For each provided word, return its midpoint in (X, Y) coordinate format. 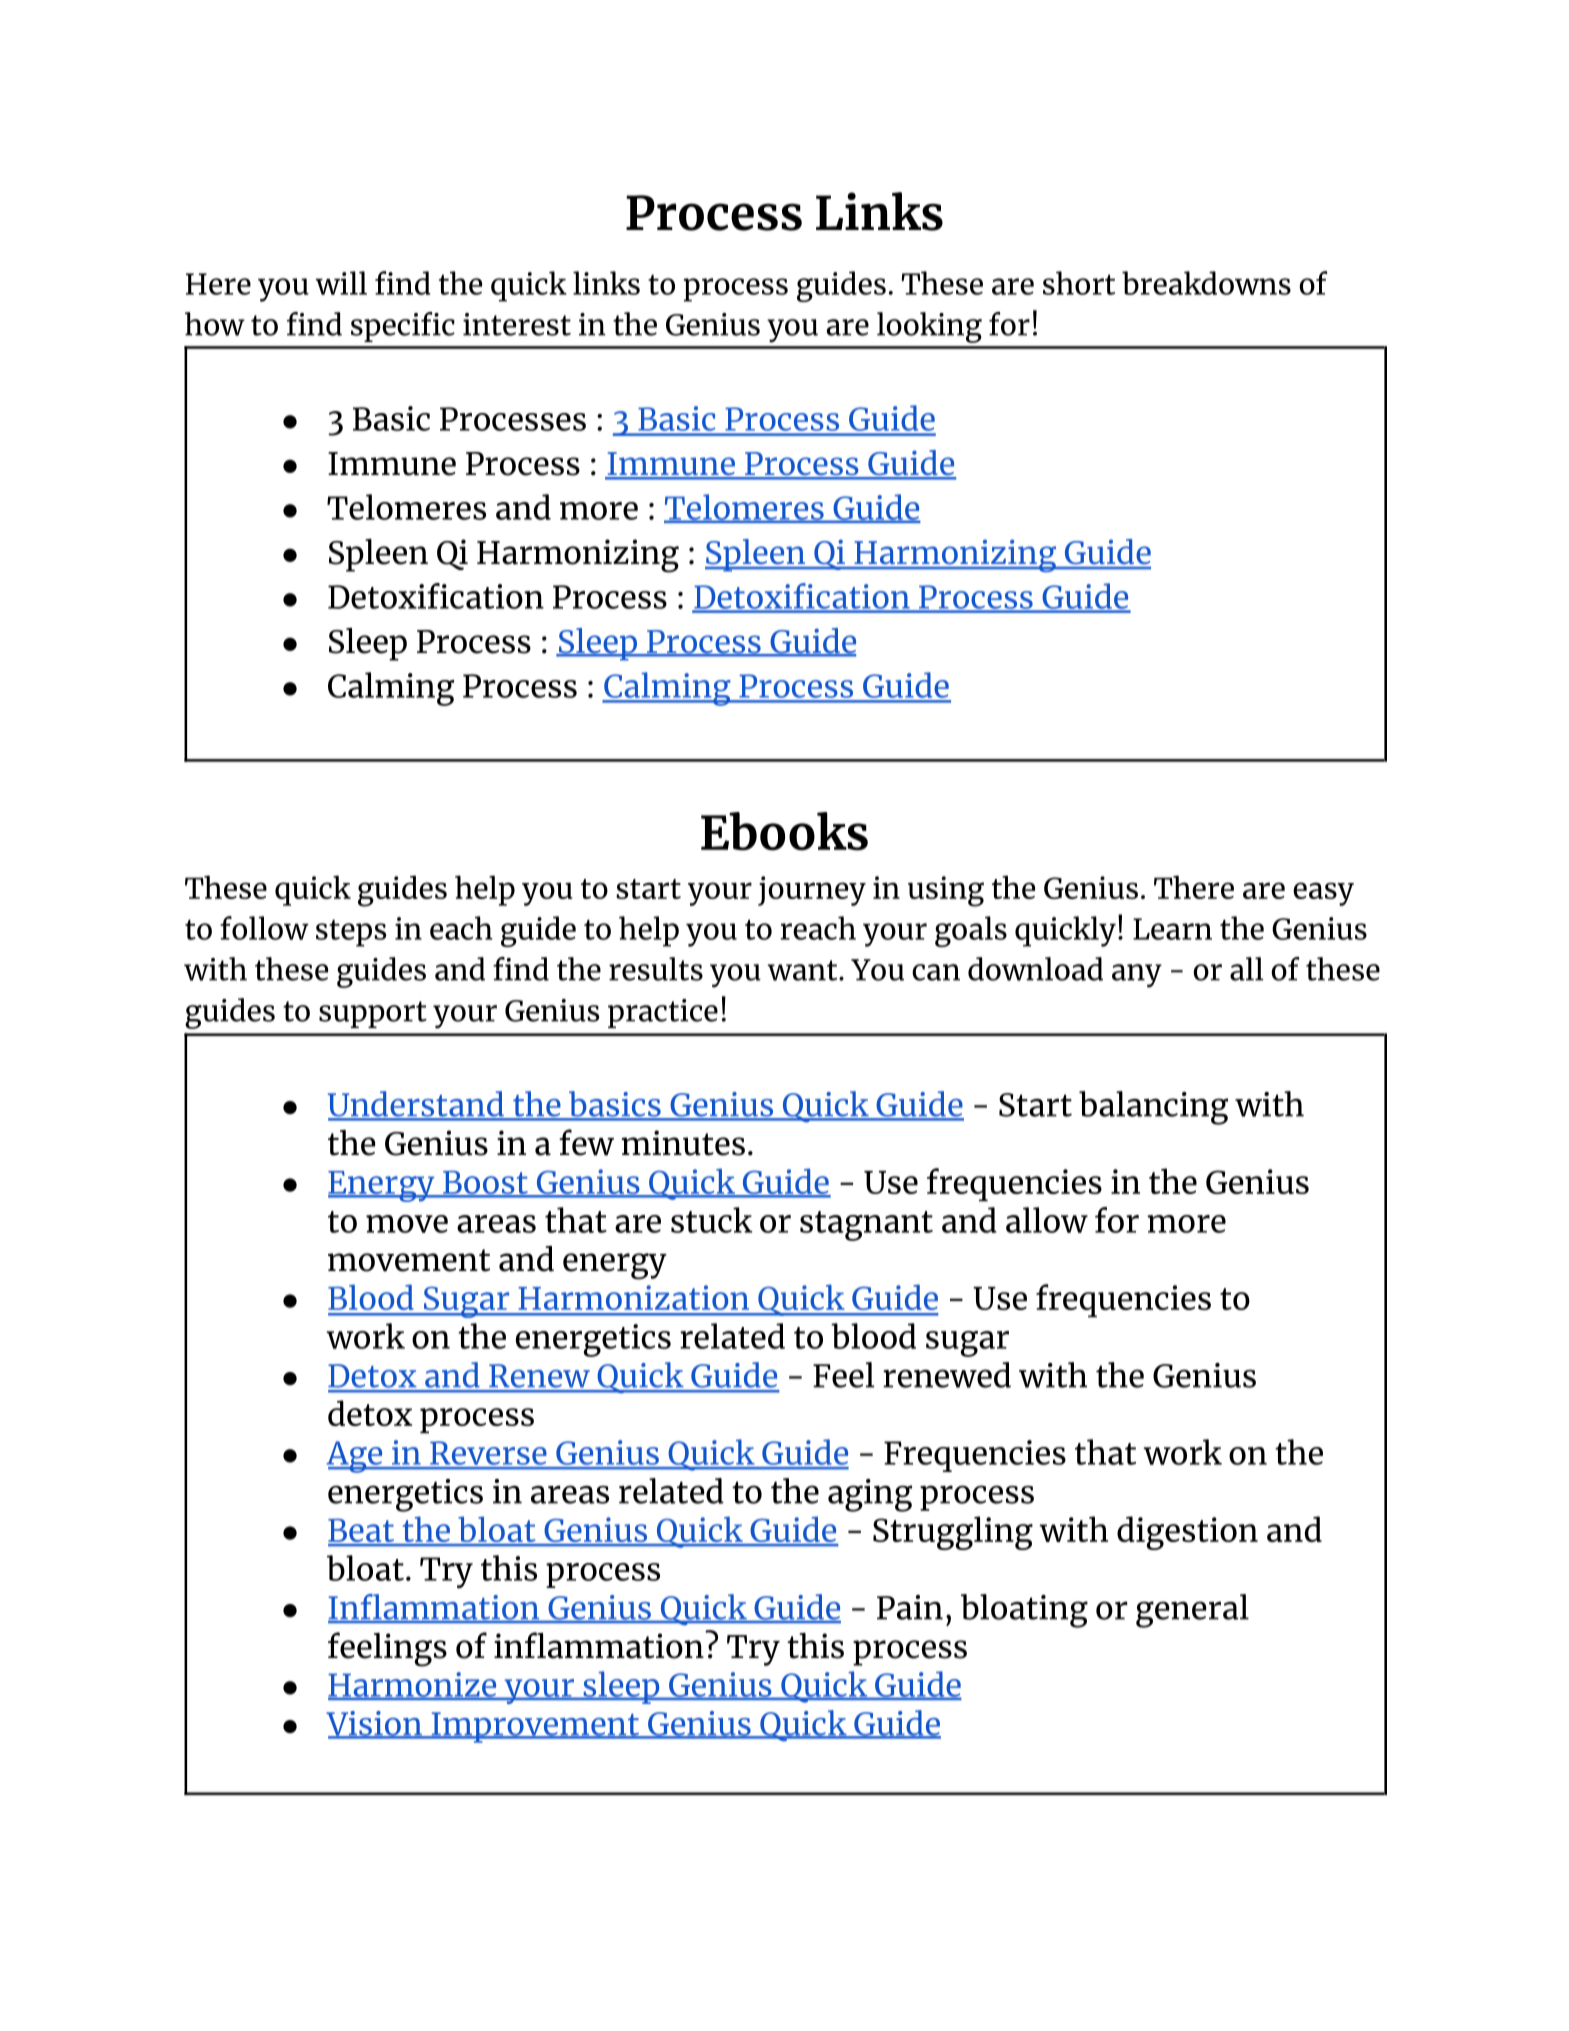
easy (1323, 894)
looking (929, 327)
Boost (485, 1183)
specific (403, 327)
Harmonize (413, 1685)
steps (351, 933)
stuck (712, 1220)
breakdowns (1206, 283)
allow (1047, 1220)
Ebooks (784, 831)
